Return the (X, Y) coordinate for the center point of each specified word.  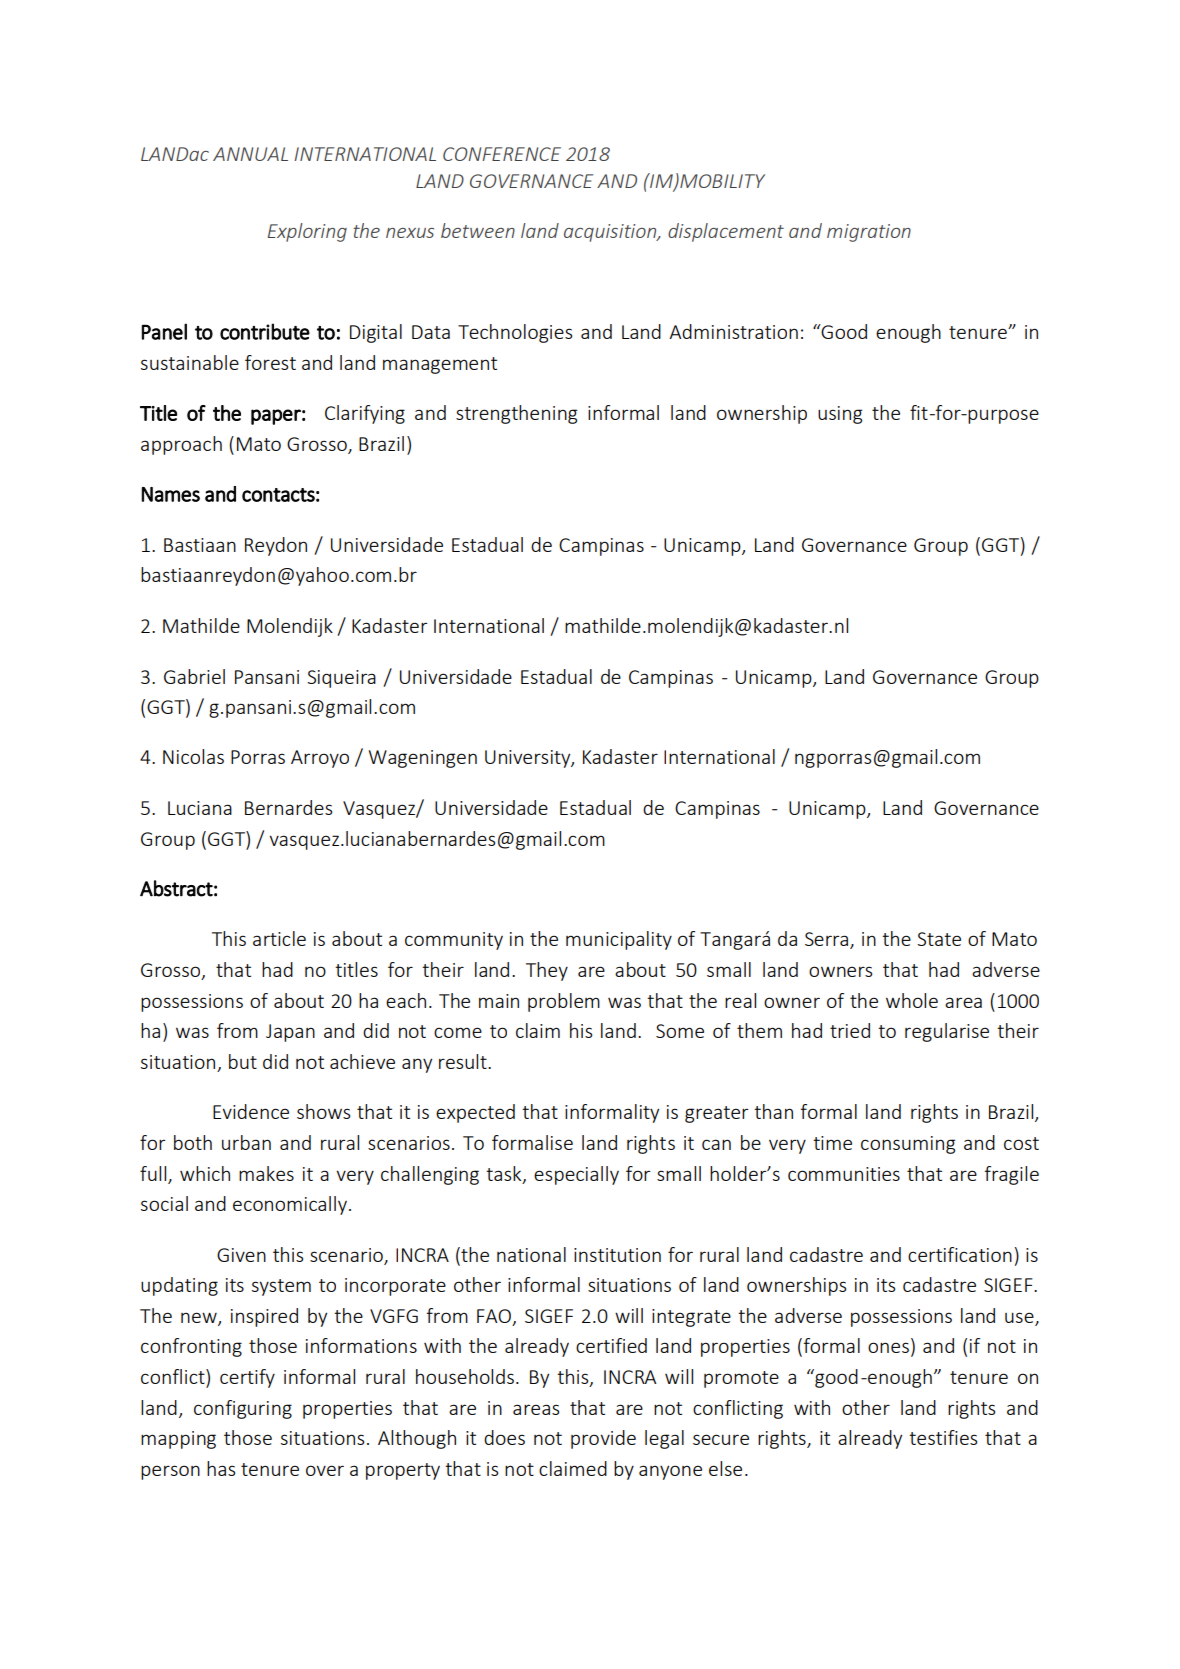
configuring (243, 1409)
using (840, 415)
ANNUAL (250, 154)
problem (564, 1002)
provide (603, 1439)
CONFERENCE (502, 154)
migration (869, 233)
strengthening (516, 414)
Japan (290, 1033)
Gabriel (194, 676)
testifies (943, 1437)
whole (912, 1000)
